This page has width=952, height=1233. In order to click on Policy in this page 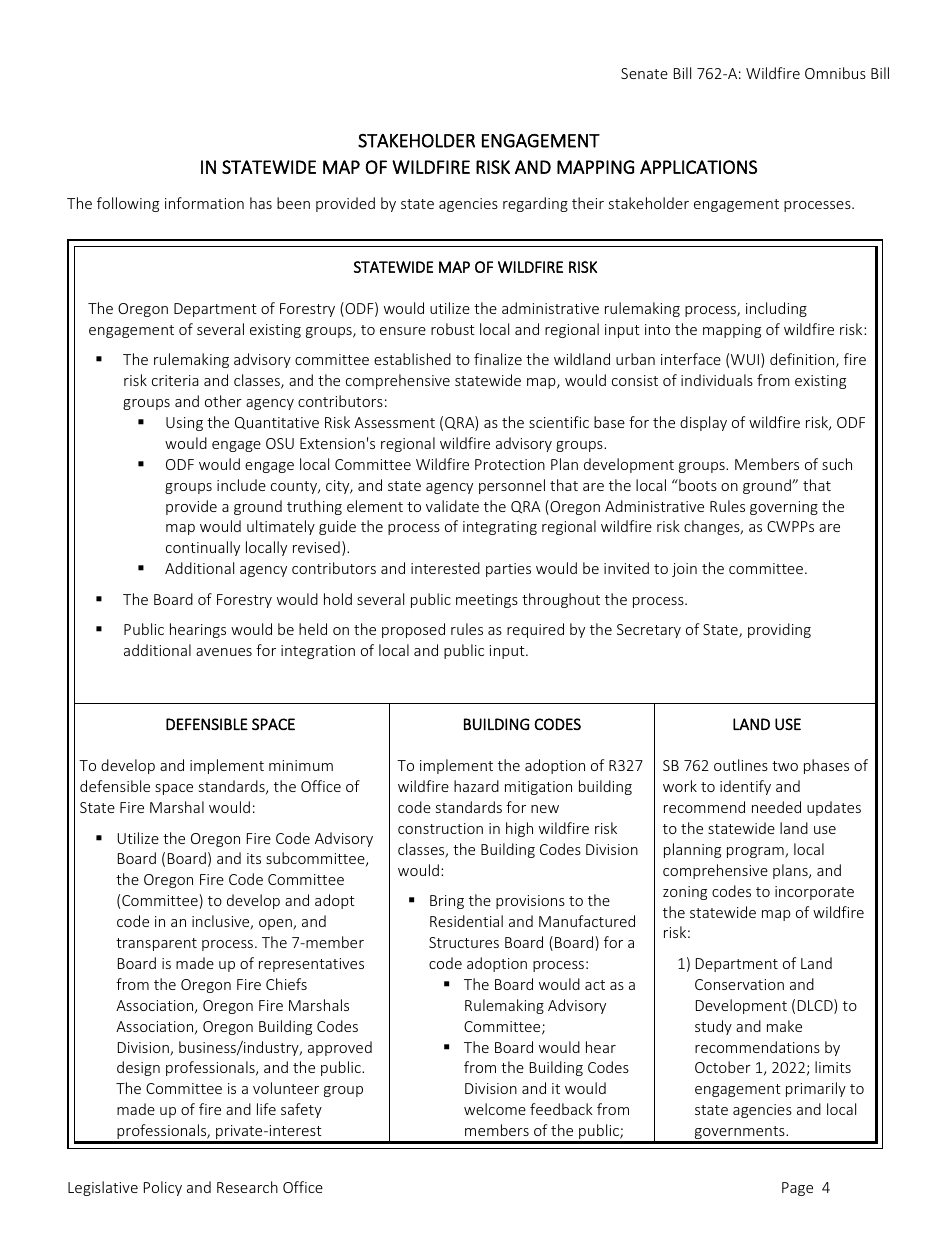, I will do `click(163, 1188)`.
